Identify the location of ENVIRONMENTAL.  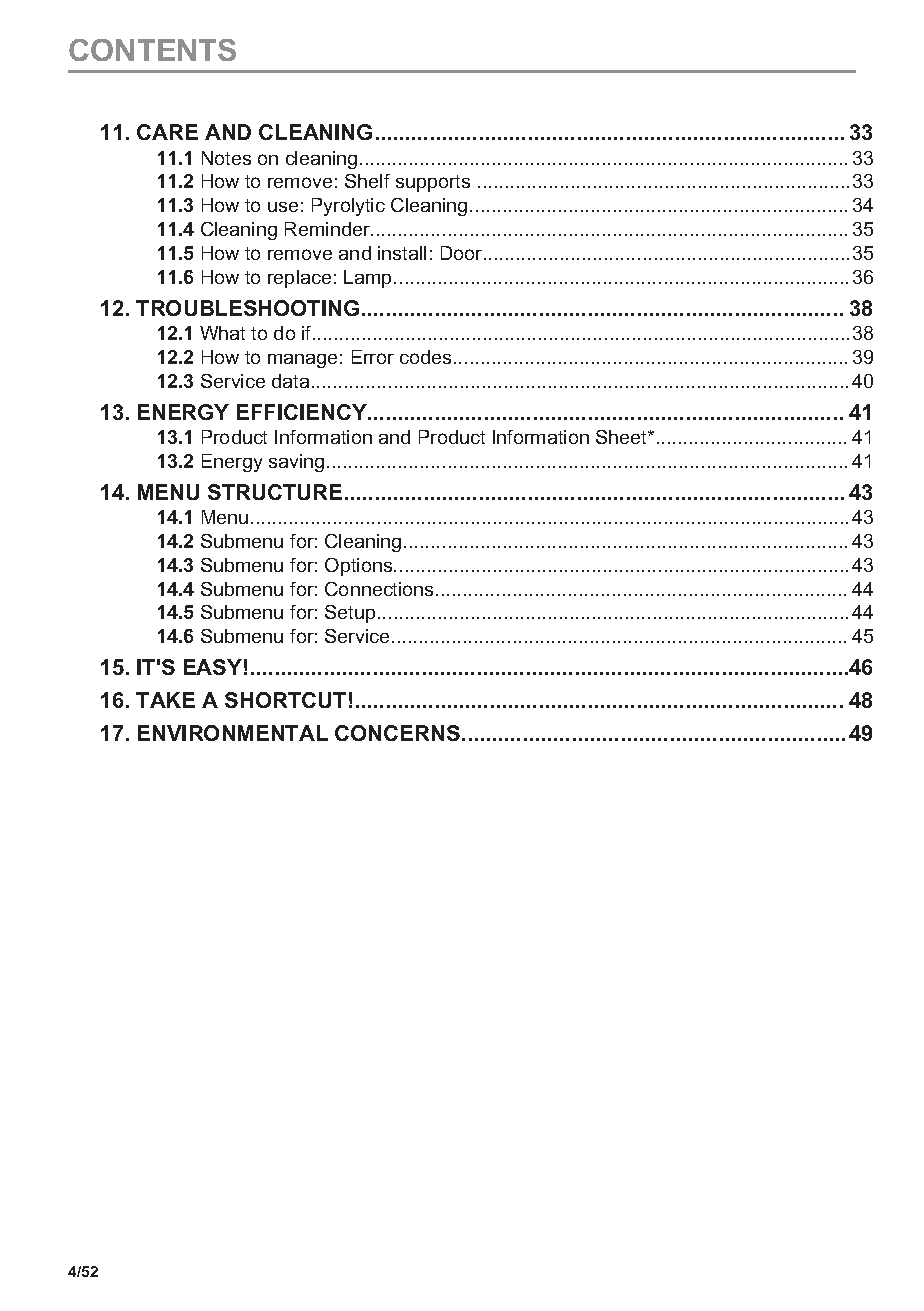
(233, 733).
